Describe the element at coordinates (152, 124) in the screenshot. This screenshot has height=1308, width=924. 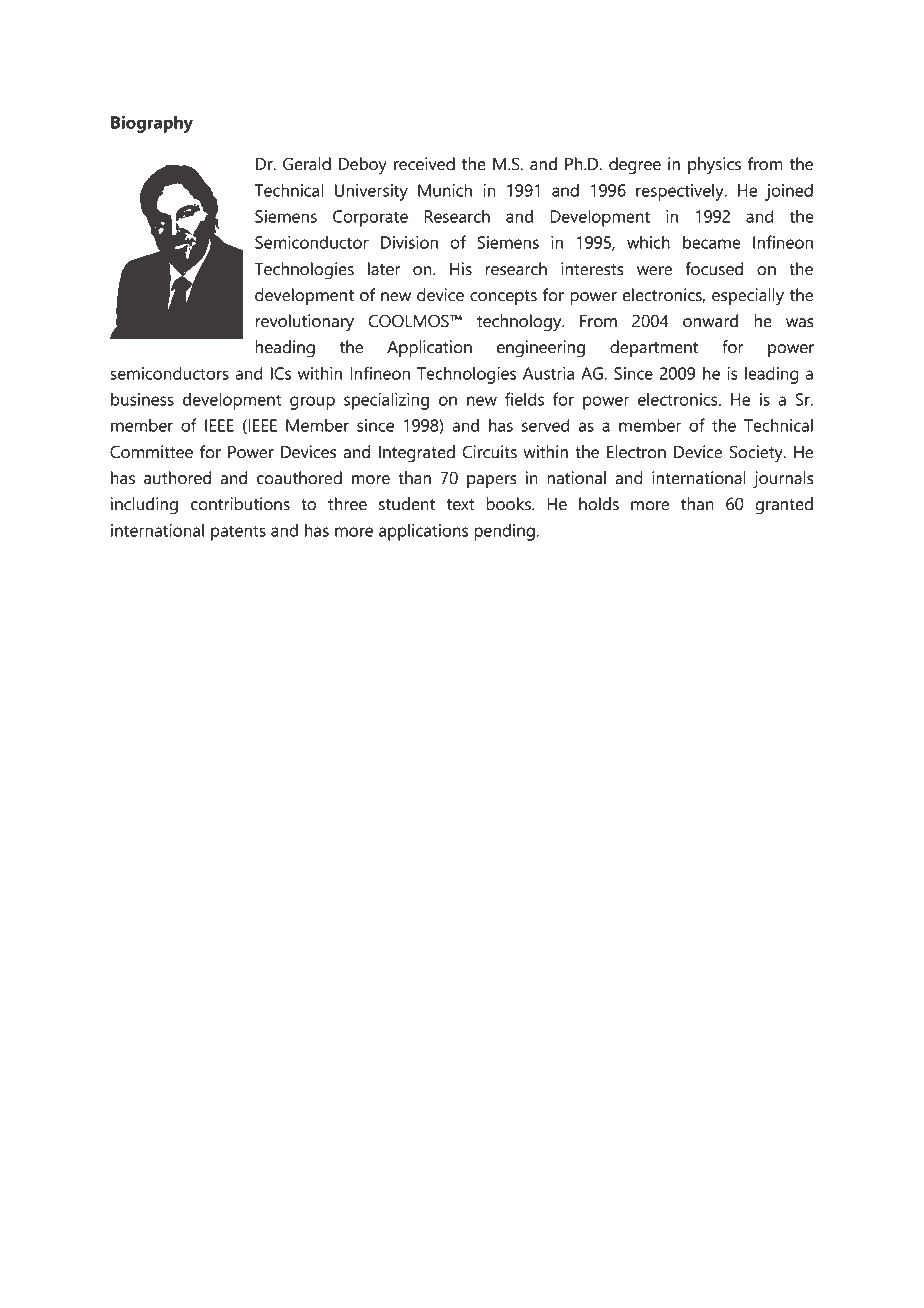
I see `Biography` at that location.
